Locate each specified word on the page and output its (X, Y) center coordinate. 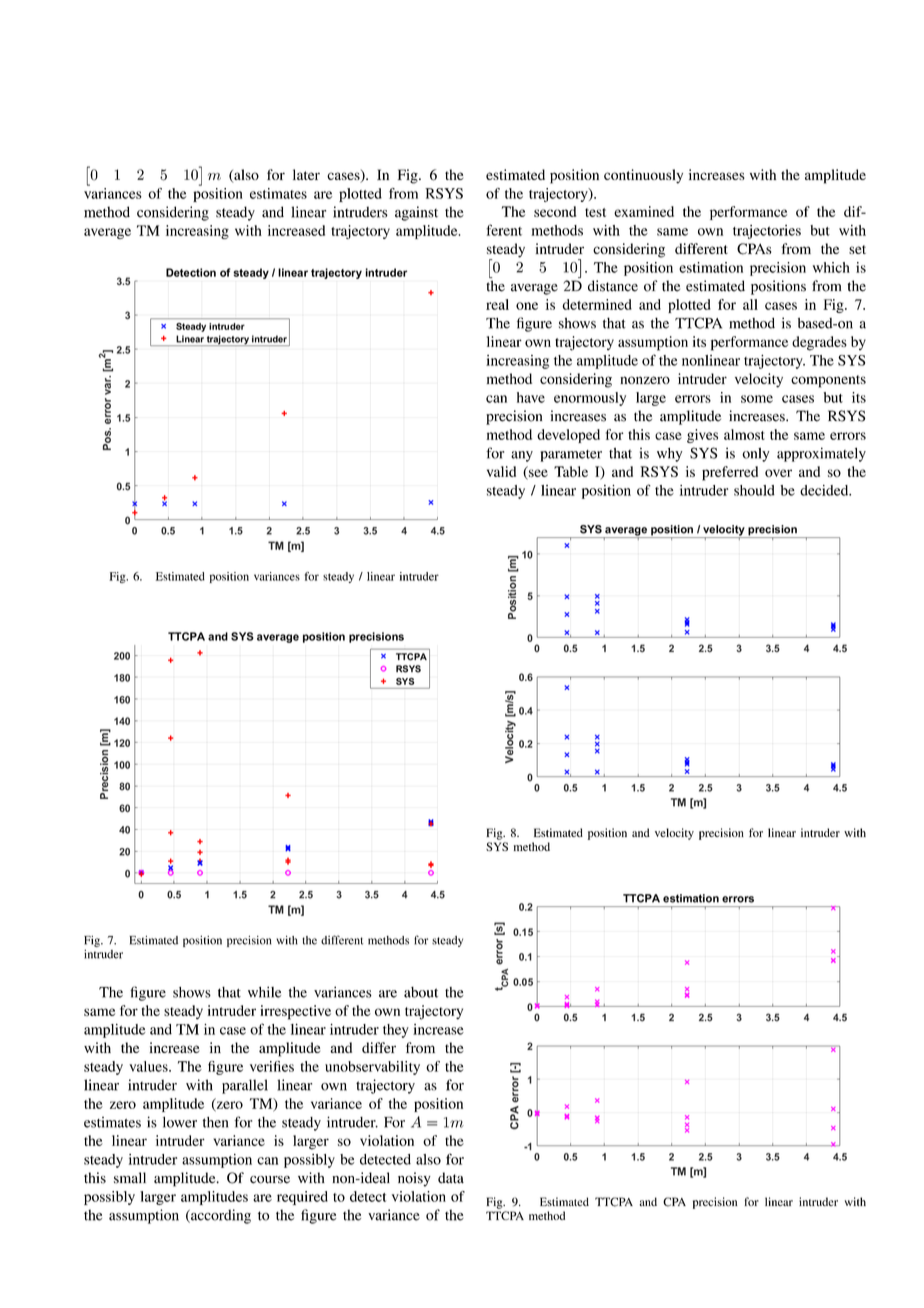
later (306, 174)
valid (501, 471)
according (220, 1216)
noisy (414, 1179)
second (555, 211)
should (754, 490)
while (264, 992)
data (451, 1178)
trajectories (767, 232)
